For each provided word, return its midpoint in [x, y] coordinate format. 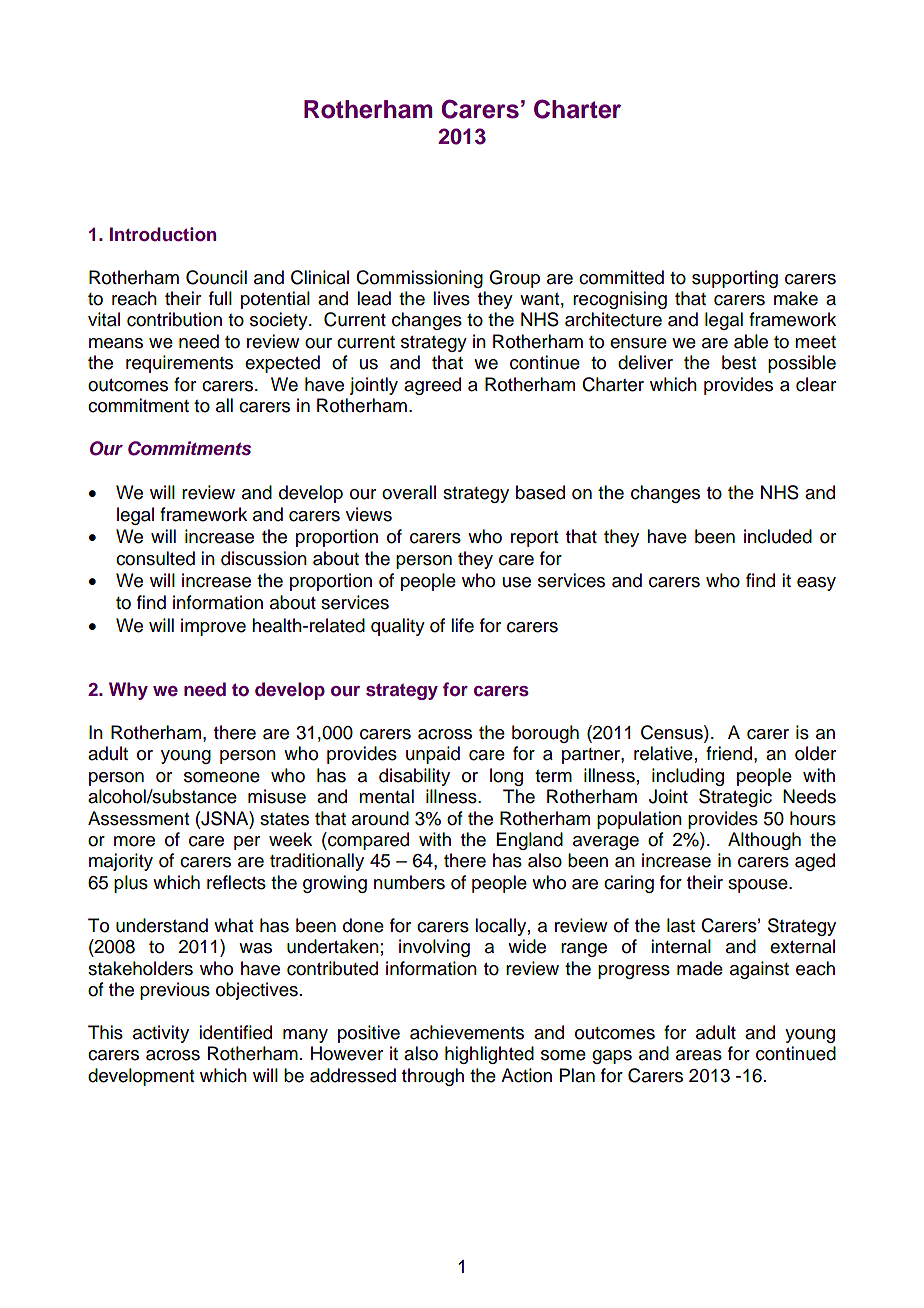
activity [161, 1034]
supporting [735, 279]
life [462, 625]
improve [213, 627]
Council [216, 277]
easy [816, 584]
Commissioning [419, 279]
